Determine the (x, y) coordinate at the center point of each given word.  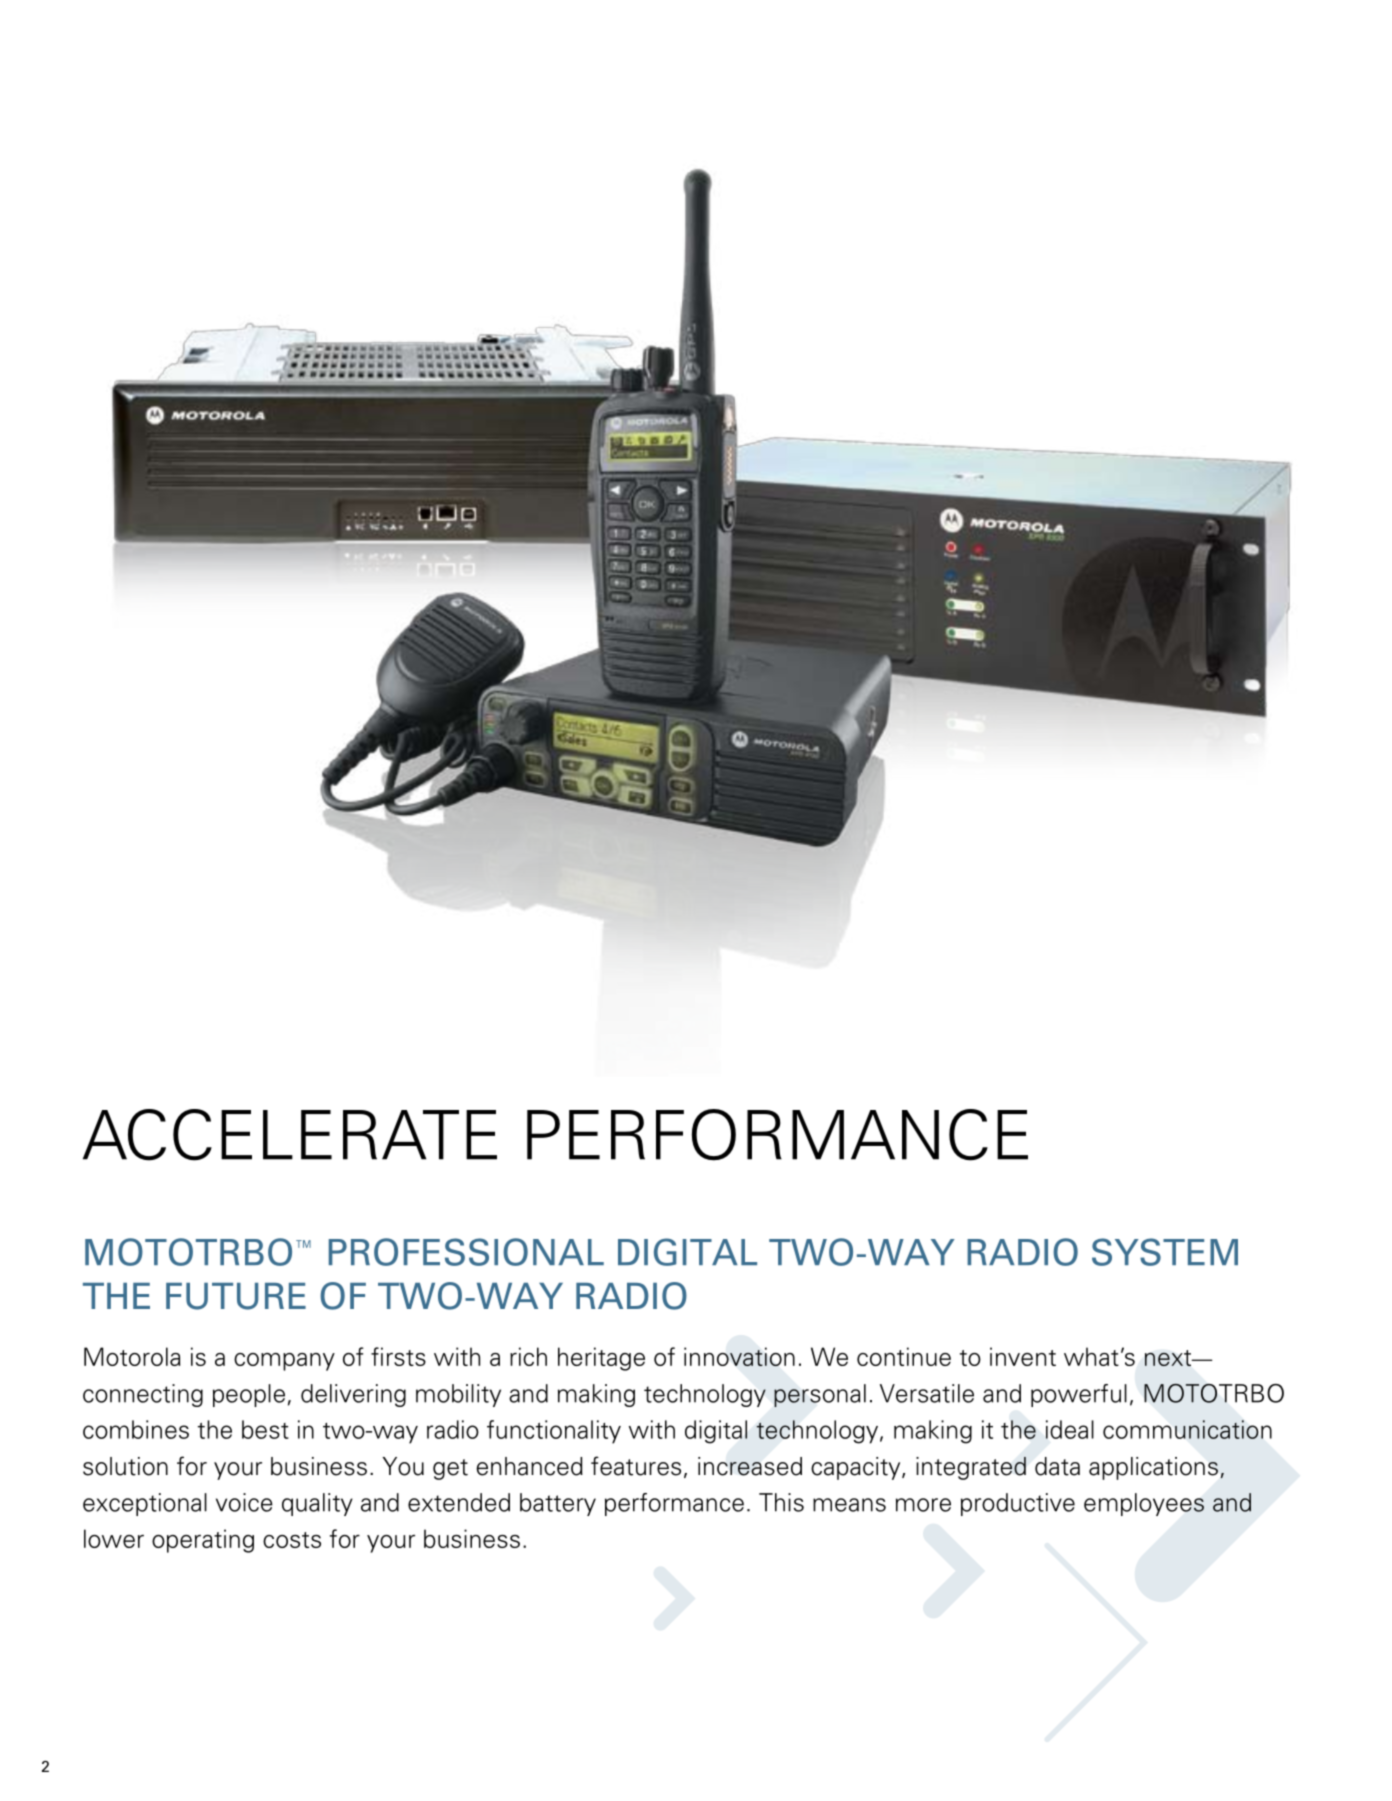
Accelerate (290, 1135)
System (1165, 1252)
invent (1023, 1356)
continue (904, 1356)
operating (203, 1541)
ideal (1070, 1429)
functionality (554, 1432)
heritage (601, 1359)
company (284, 1362)
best (265, 1429)
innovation (739, 1356)
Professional (466, 1252)
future (236, 1296)
